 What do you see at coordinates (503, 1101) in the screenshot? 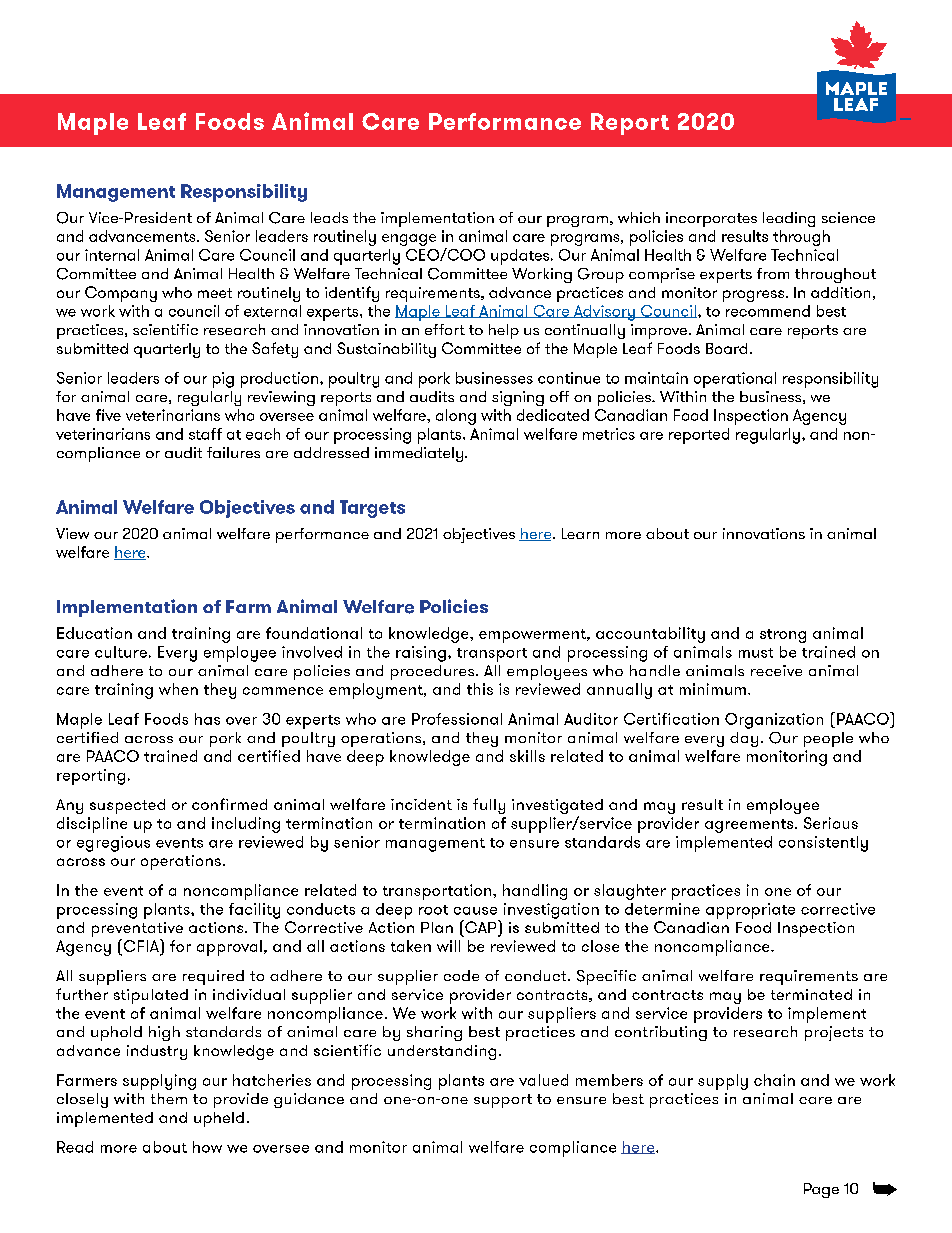
I see `support` at bounding box center [503, 1101].
